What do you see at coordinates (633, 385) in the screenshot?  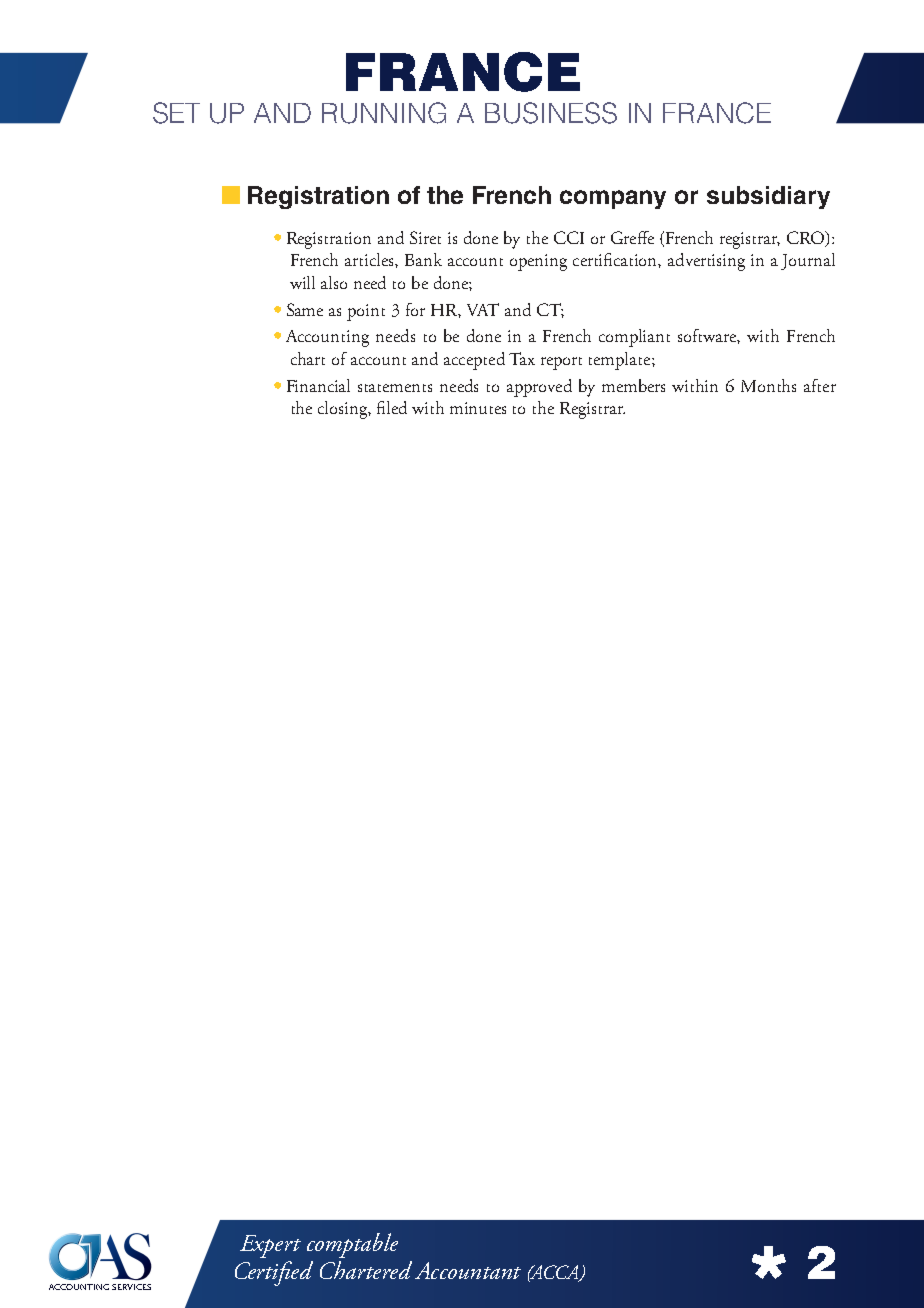 I see `members` at bounding box center [633, 385].
